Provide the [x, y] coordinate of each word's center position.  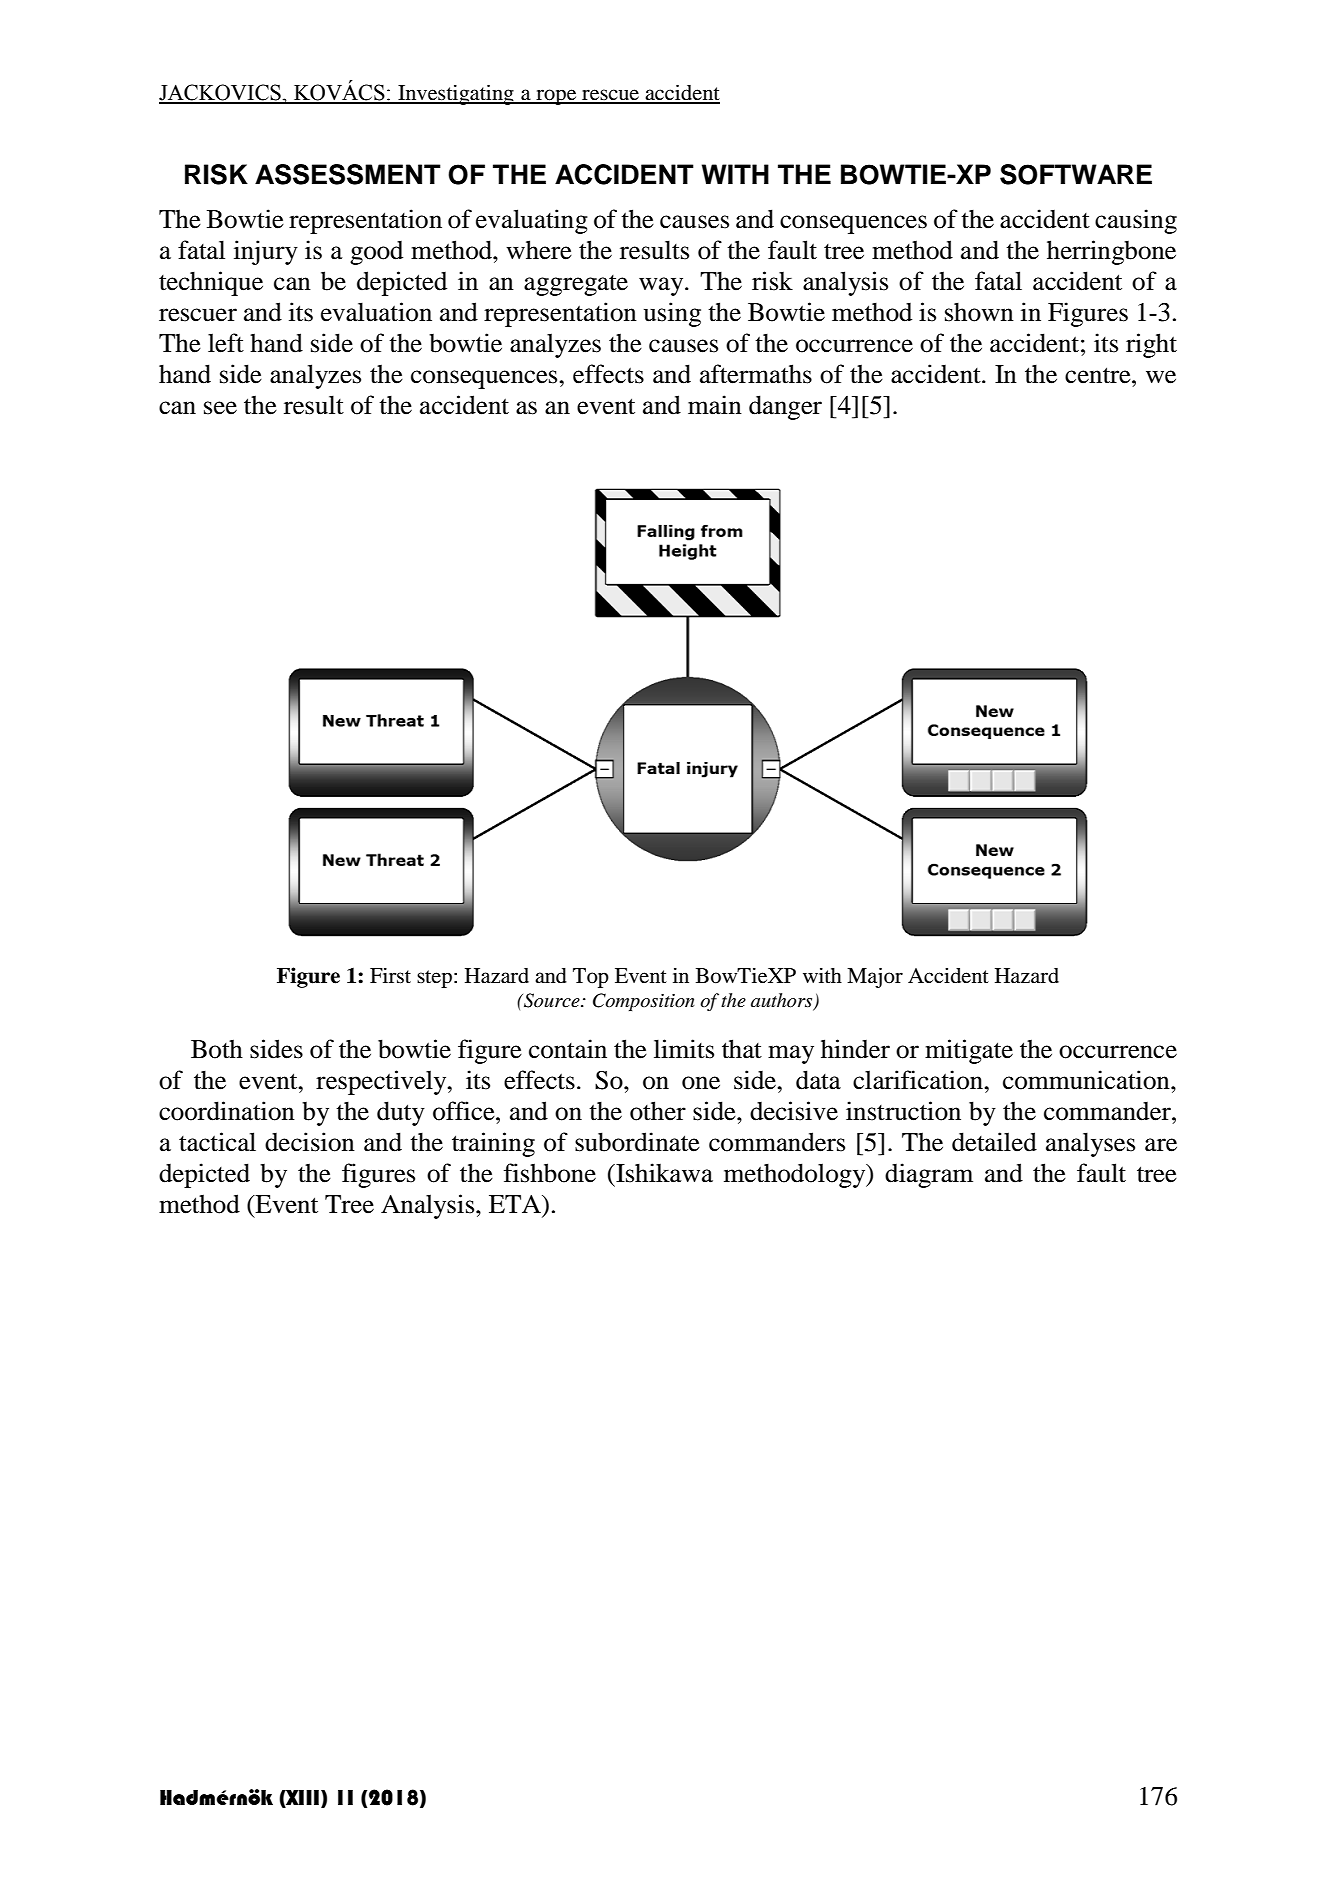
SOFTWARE [1076, 174]
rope [556, 97]
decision [310, 1142]
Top [591, 978]
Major [875, 977]
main [715, 405]
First [390, 976]
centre [1099, 375]
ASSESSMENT [348, 174]
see [220, 408]
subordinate [637, 1142]
